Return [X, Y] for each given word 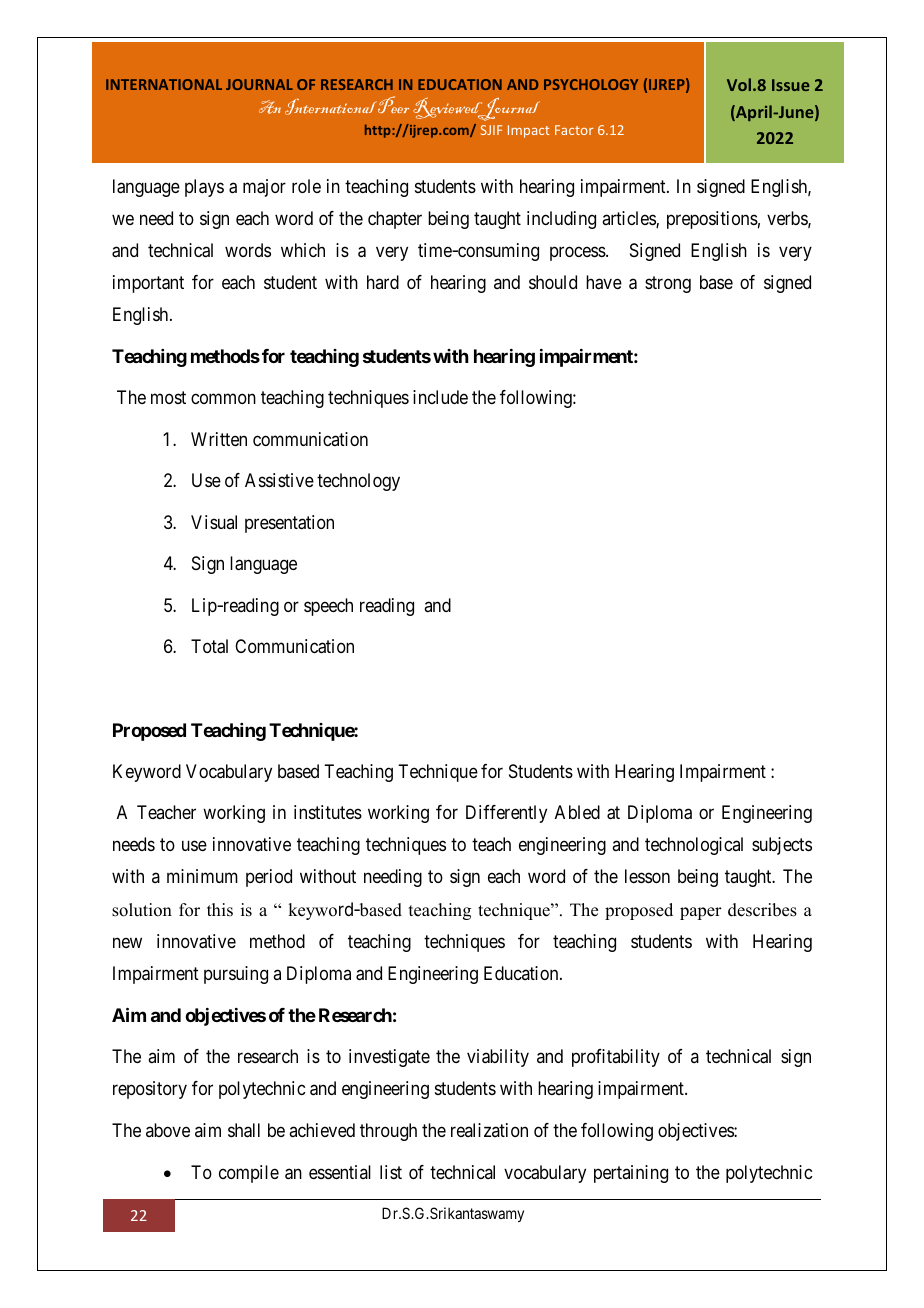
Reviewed [449, 109]
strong [668, 284]
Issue [791, 85]
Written [219, 439]
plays [204, 188]
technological [694, 846]
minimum [202, 876]
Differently [506, 814]
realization [489, 1130]
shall [244, 1130]
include [440, 397]
